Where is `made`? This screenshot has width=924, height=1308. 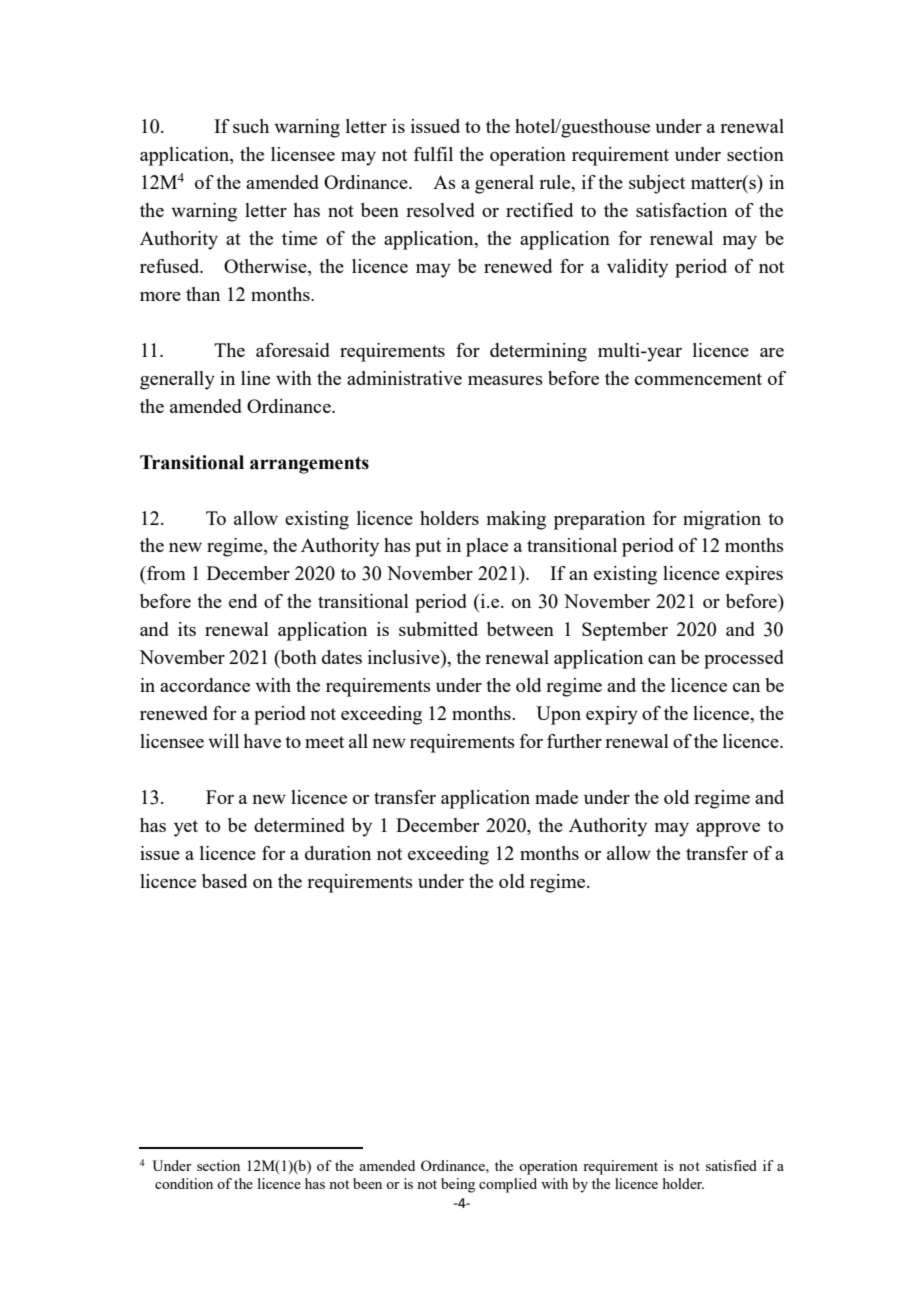
made is located at coordinates (556, 797).
